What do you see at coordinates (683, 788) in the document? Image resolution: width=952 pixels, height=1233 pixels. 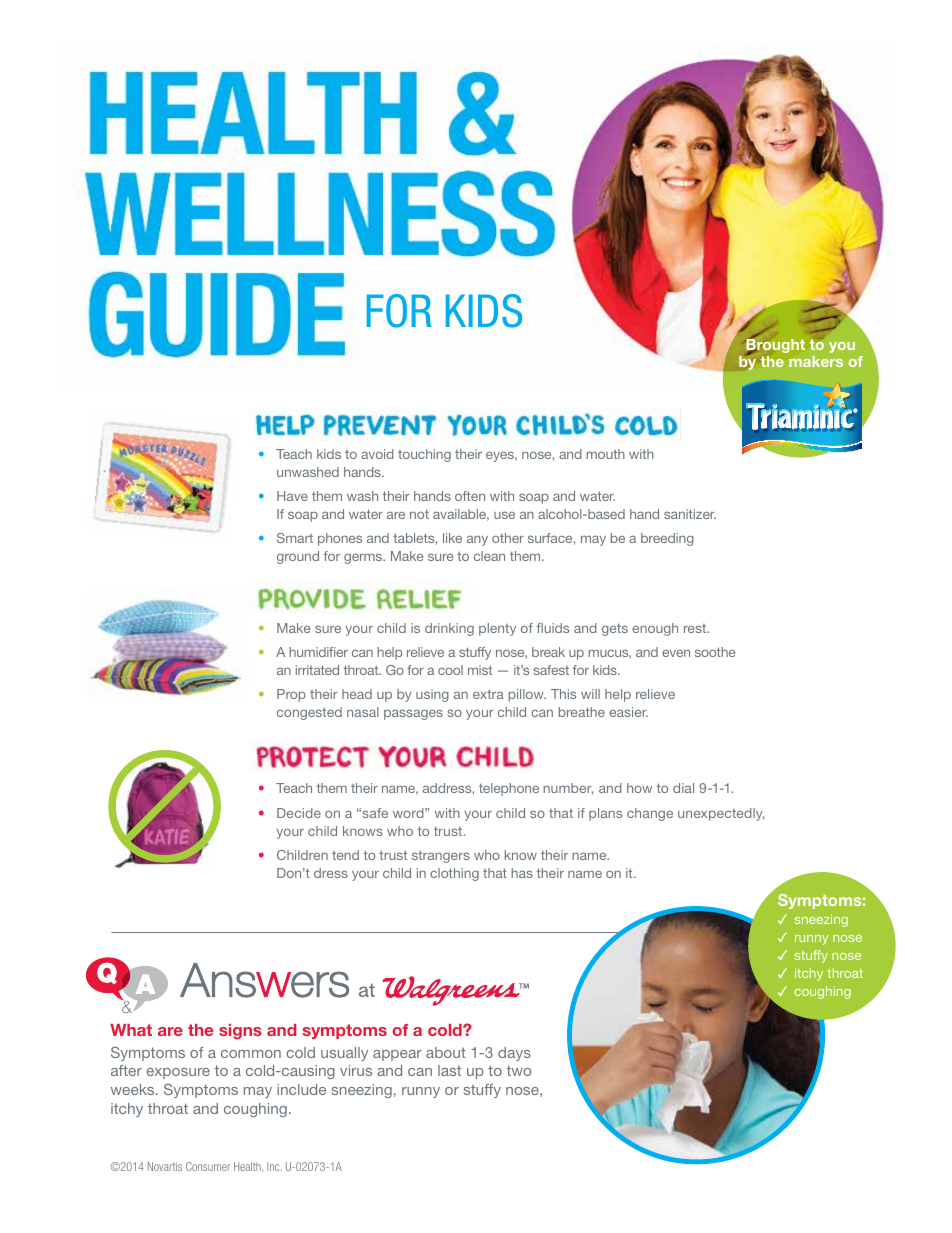 I see `dial` at bounding box center [683, 788].
